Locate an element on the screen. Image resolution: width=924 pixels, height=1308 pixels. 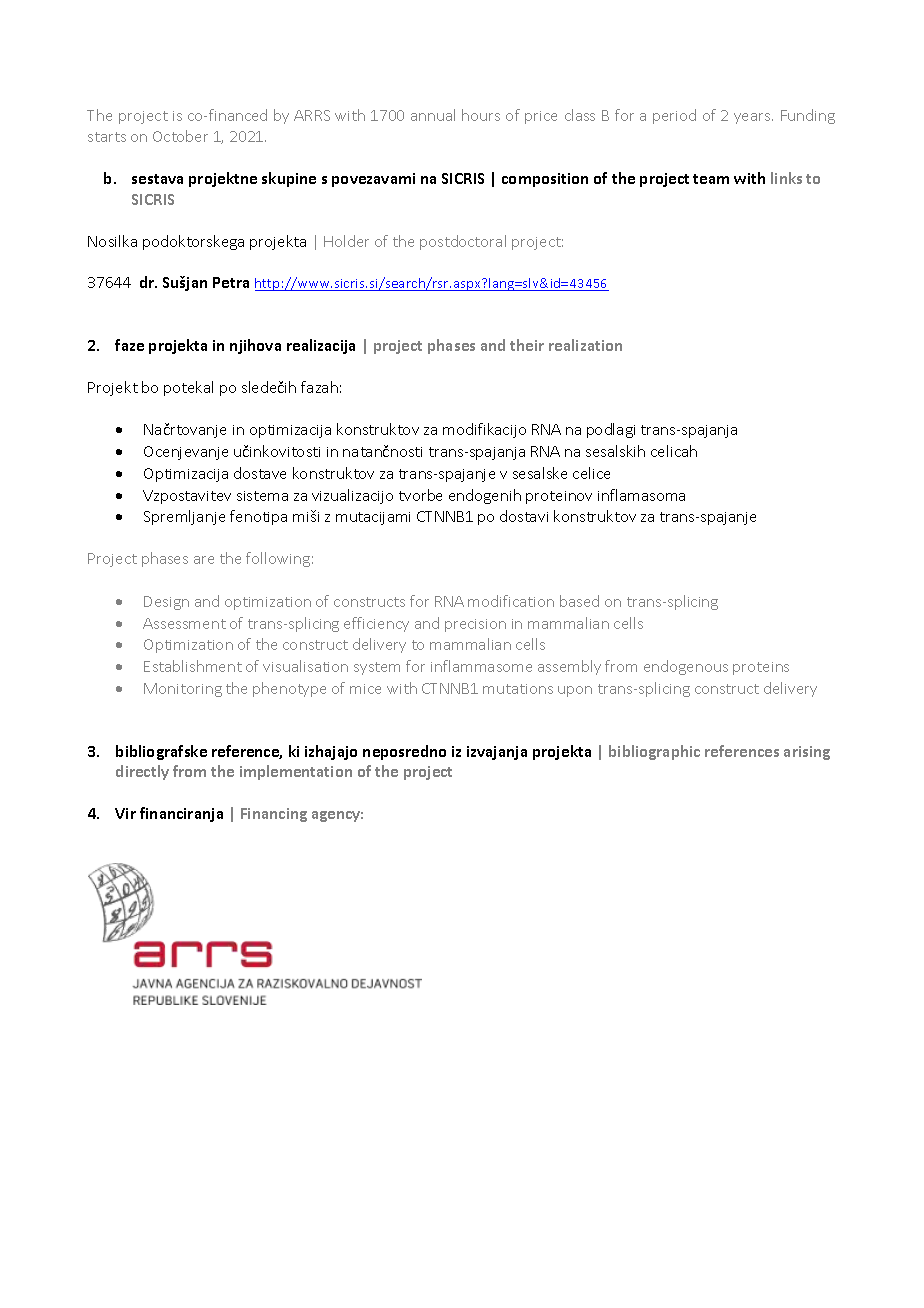
modification is located at coordinates (511, 601).
